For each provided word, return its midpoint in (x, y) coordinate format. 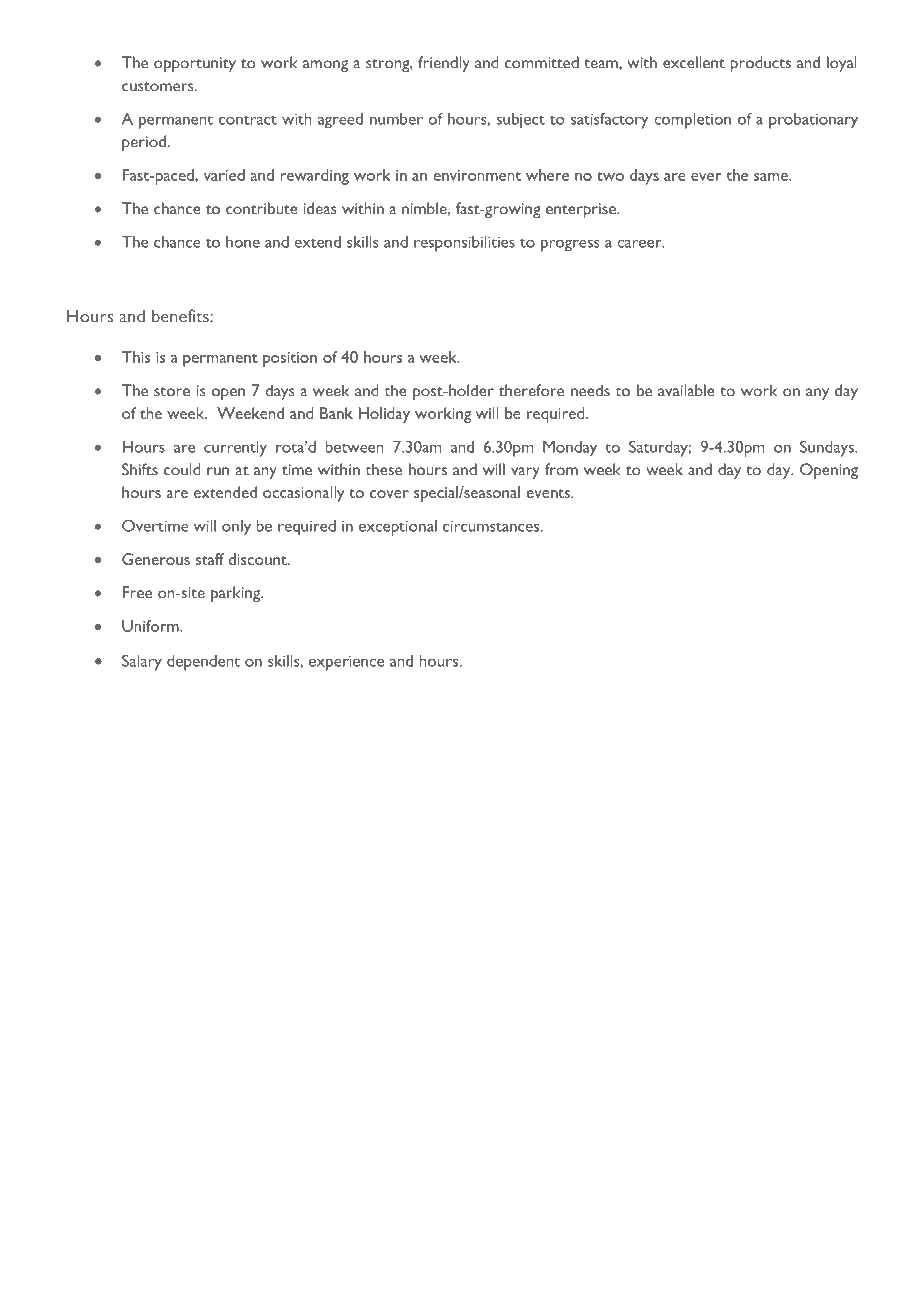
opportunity (195, 64)
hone (243, 242)
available (686, 390)
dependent (203, 663)
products (760, 64)
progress (570, 245)
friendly (444, 64)
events (549, 493)
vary (525, 473)
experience (346, 663)
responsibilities (464, 244)
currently (235, 449)
